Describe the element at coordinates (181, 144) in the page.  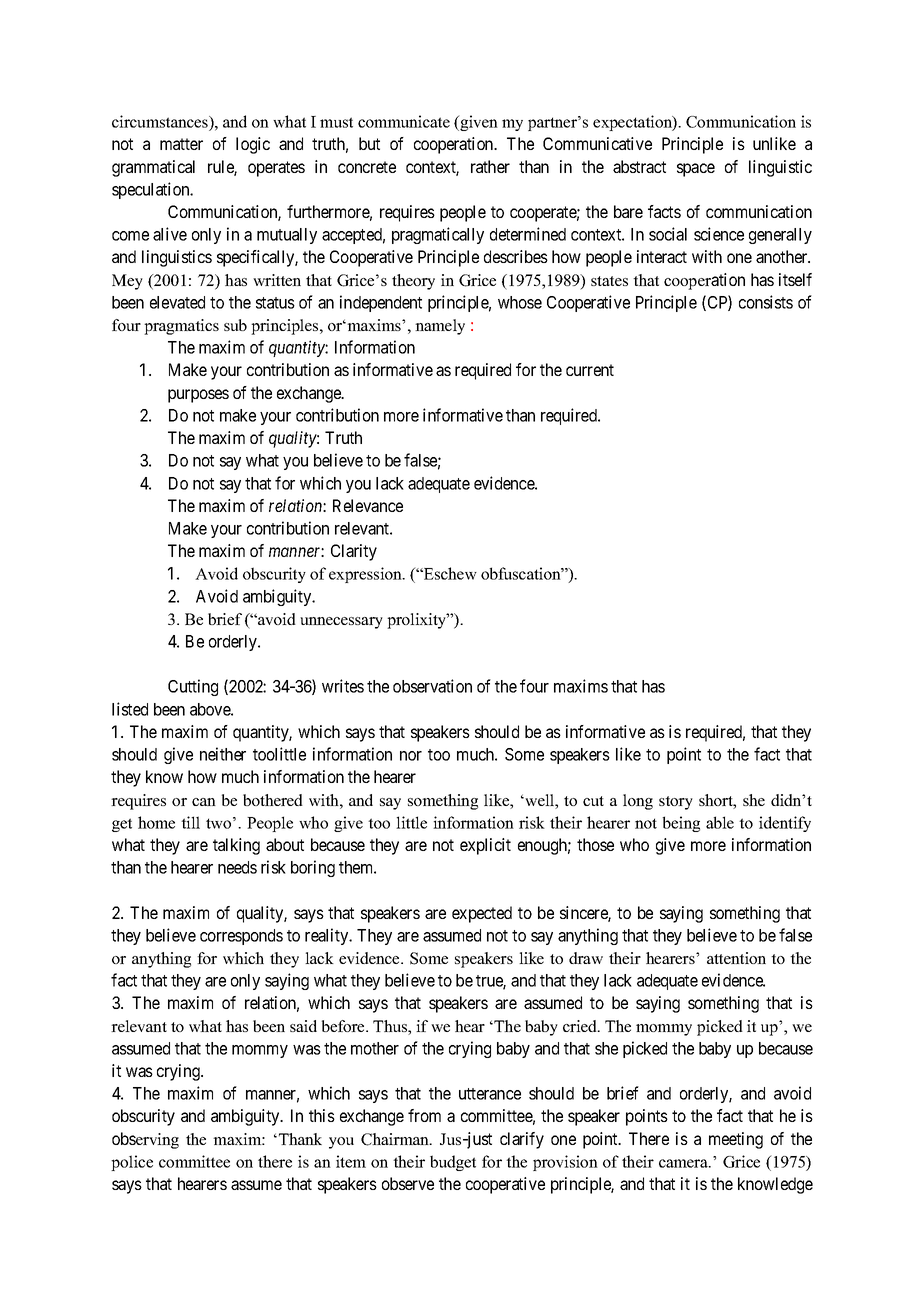
I see `matter` at that location.
